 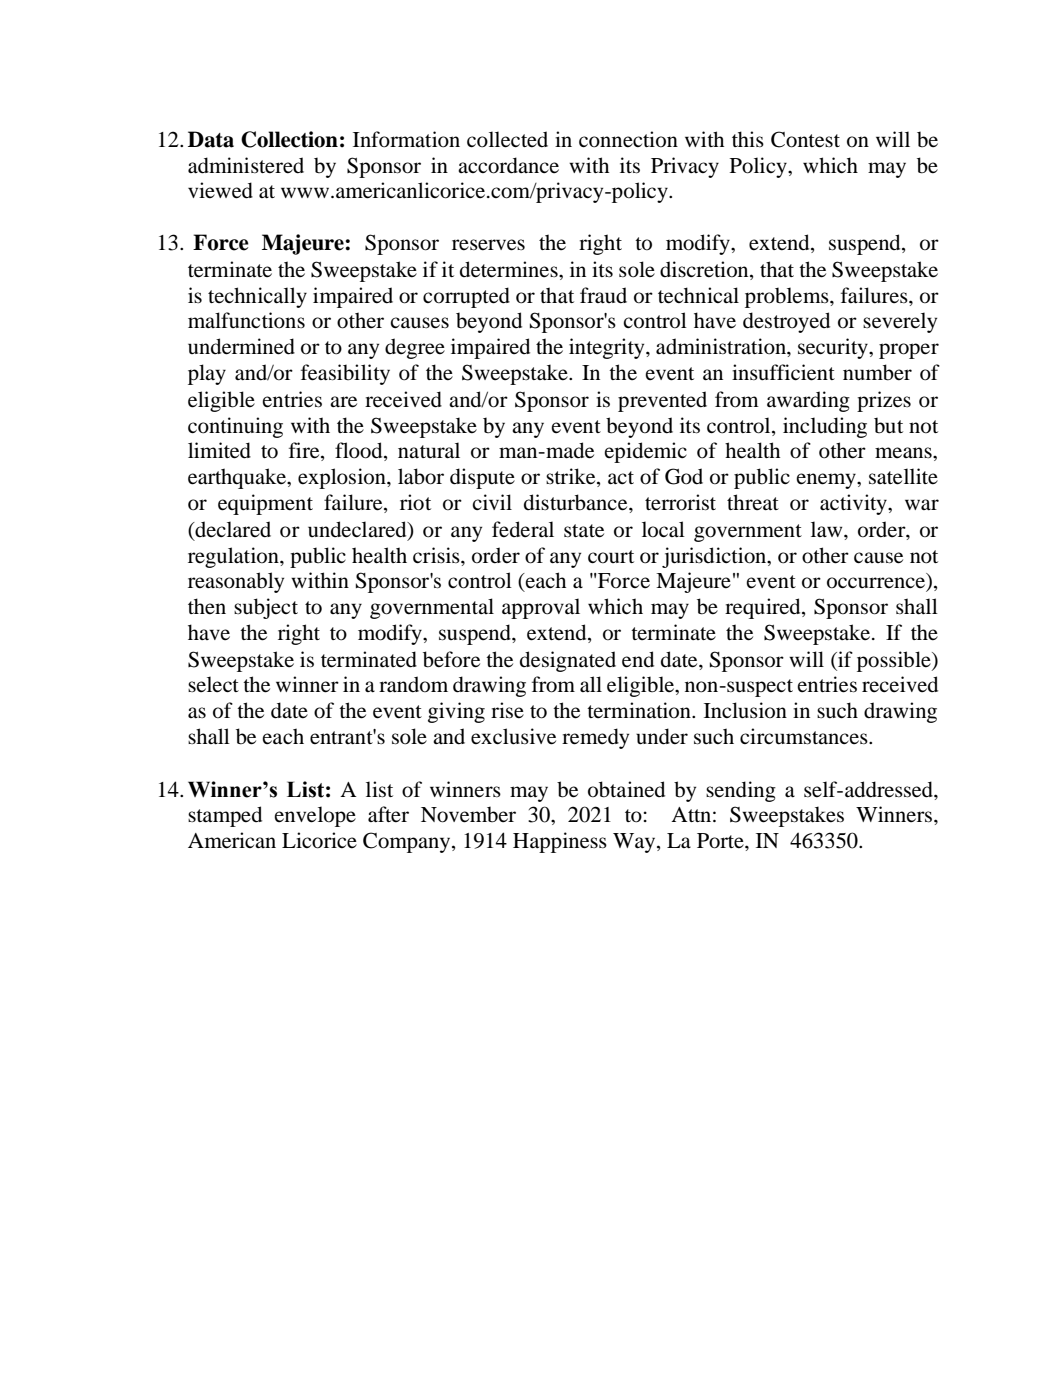 I want to click on Happiness, so click(x=560, y=842).
